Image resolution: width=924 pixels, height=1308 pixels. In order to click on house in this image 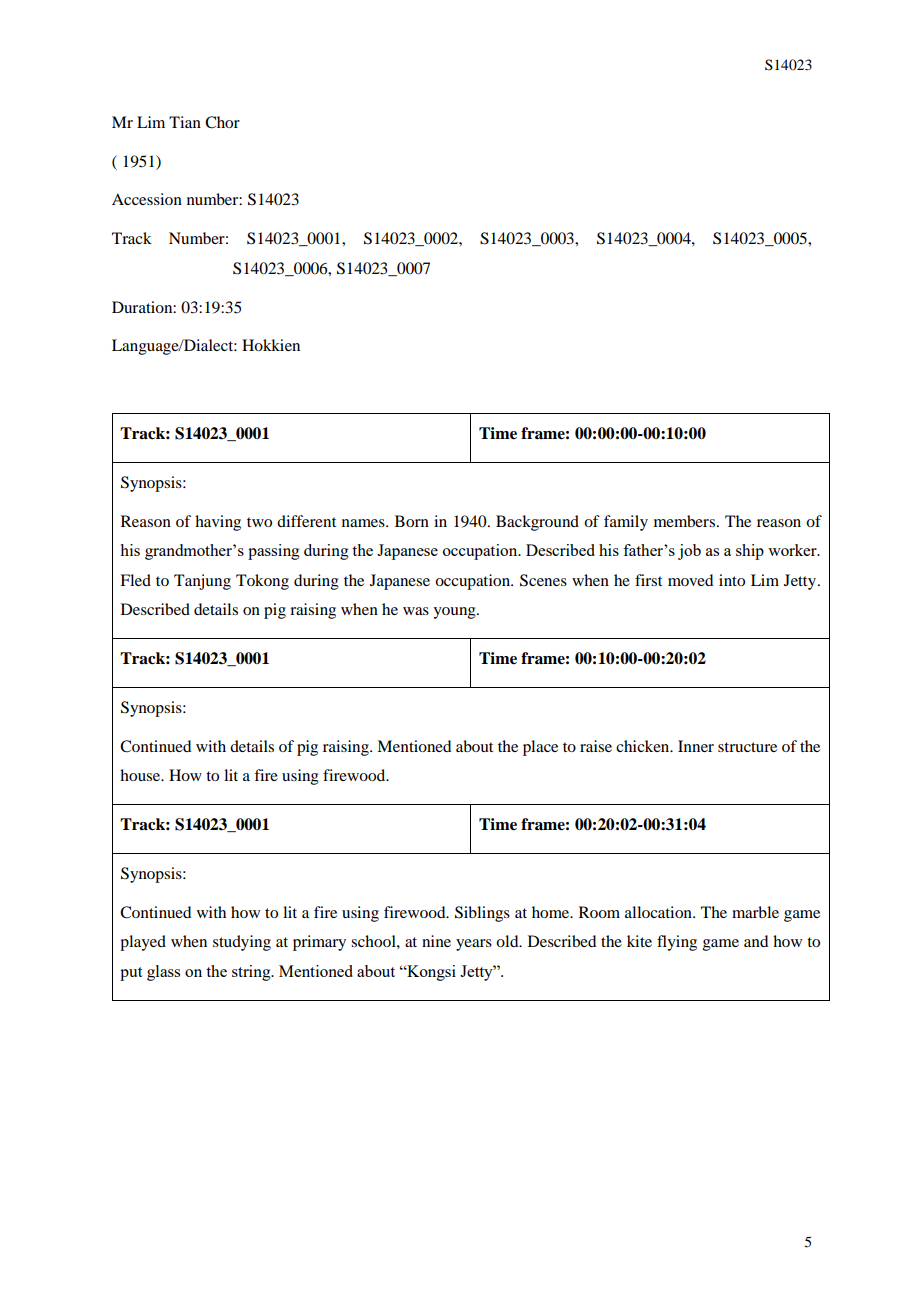, I will do `click(141, 775)`.
